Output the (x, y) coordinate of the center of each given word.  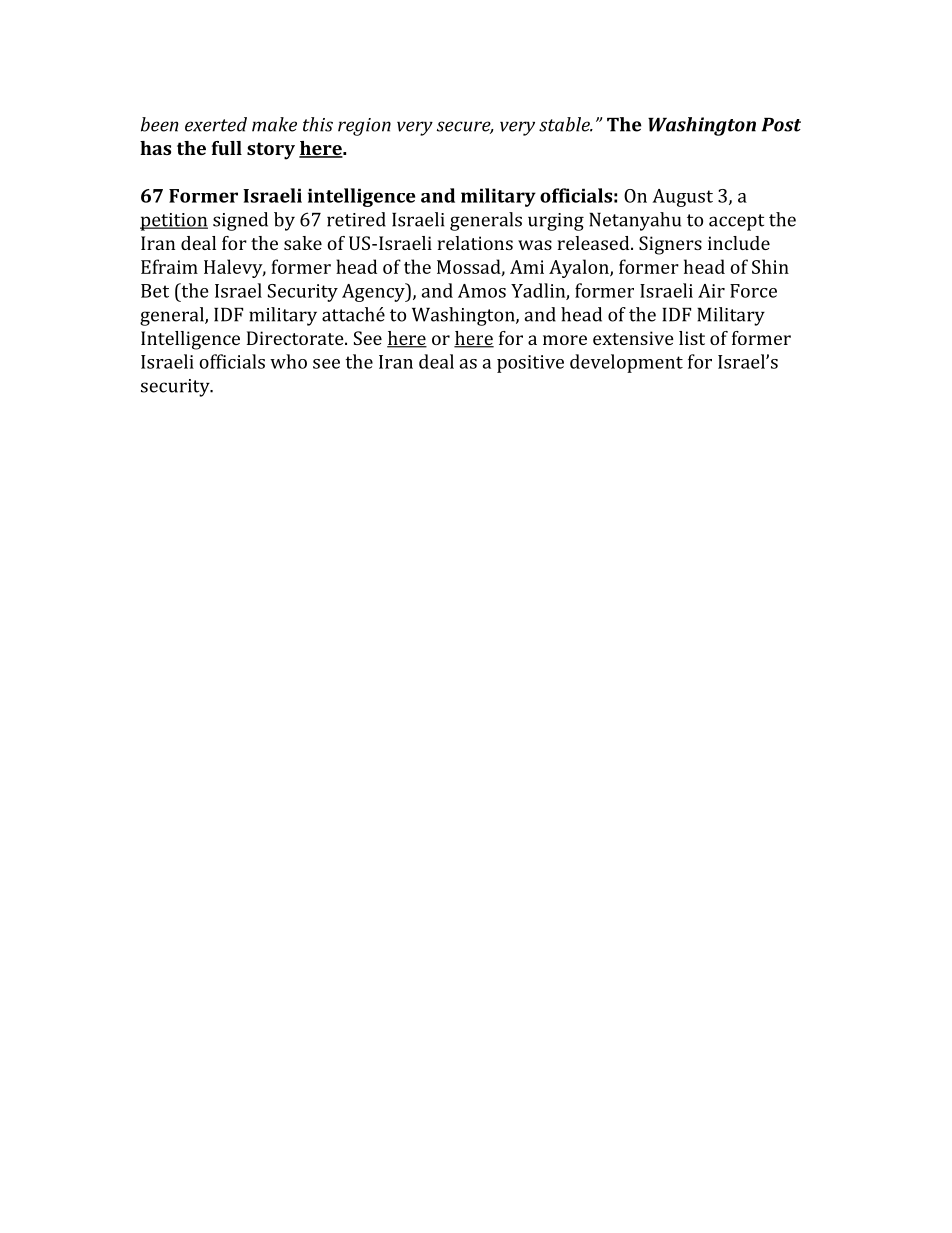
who (288, 361)
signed (240, 221)
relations (475, 243)
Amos (482, 291)
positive (530, 364)
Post (781, 125)
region (364, 127)
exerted (216, 124)
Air (711, 291)
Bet (155, 291)
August (682, 198)
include (739, 243)
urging (556, 222)
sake (303, 243)
